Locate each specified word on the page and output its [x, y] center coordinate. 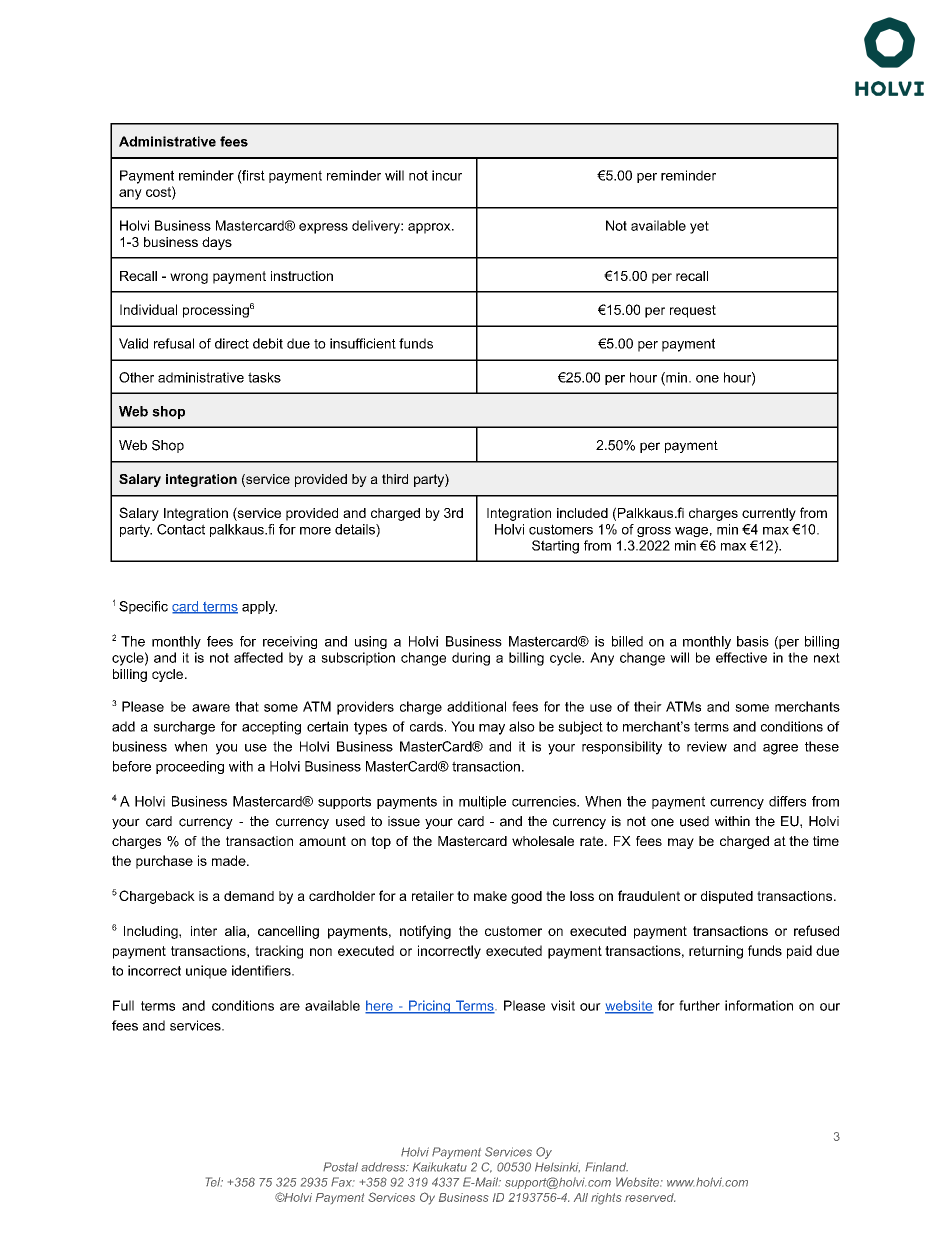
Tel [214, 1182]
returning [716, 952]
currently [769, 514]
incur [447, 175]
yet [699, 227]
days [217, 243]
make [490, 896]
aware [211, 708]
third [395, 479]
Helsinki [557, 1167]
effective [741, 657]
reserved [650, 1197]
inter [204, 931]
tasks [264, 377]
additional [476, 706]
